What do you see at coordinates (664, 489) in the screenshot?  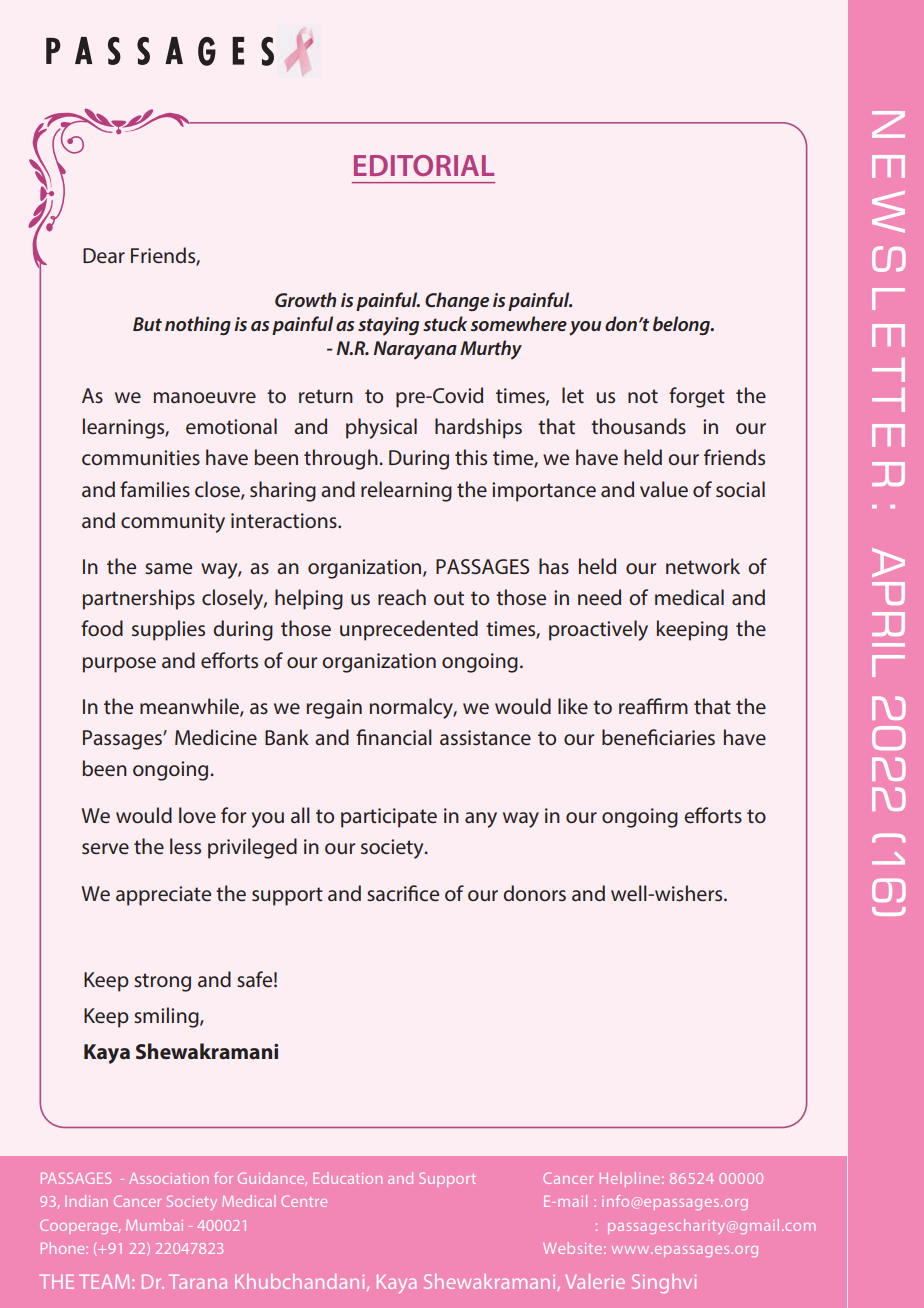 I see `value` at bounding box center [664, 489].
